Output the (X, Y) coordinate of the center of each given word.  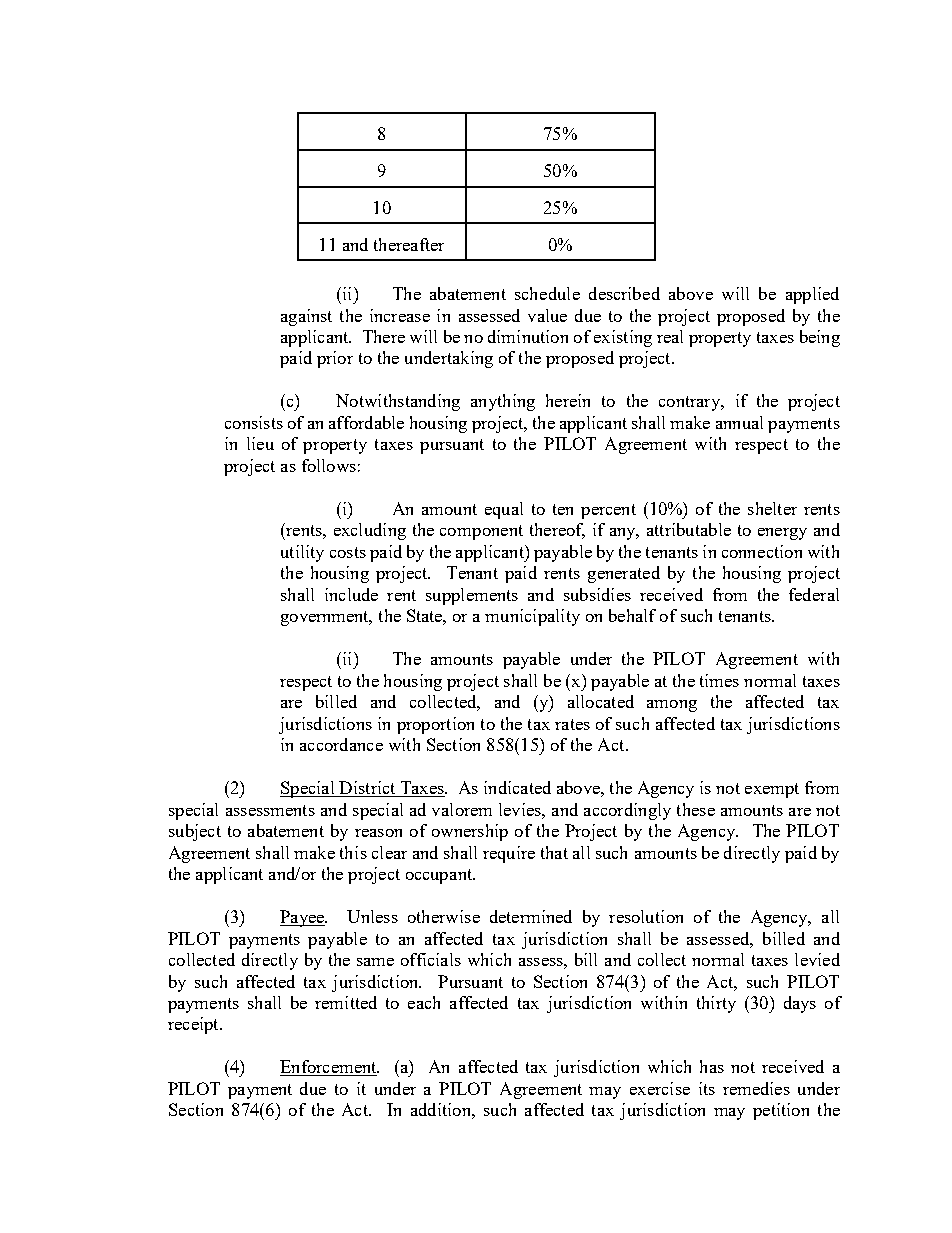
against (306, 317)
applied (812, 295)
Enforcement (329, 1068)
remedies (756, 1088)
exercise (660, 1088)
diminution (528, 336)
